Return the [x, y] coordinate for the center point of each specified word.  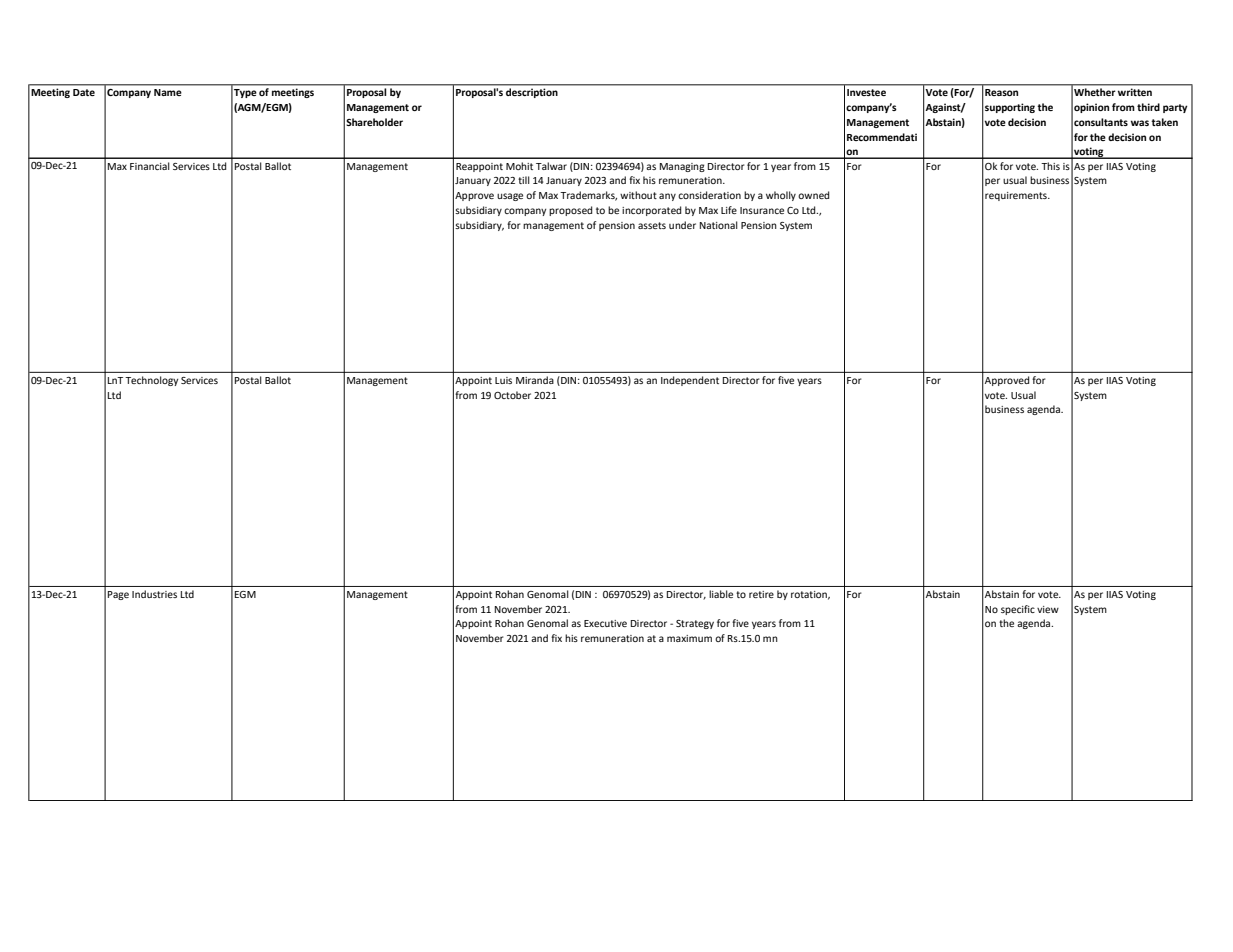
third [1148, 107]
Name [168, 92]
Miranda [535, 380]
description [532, 93]
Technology [151, 381]
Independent [690, 381]
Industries [154, 594]
